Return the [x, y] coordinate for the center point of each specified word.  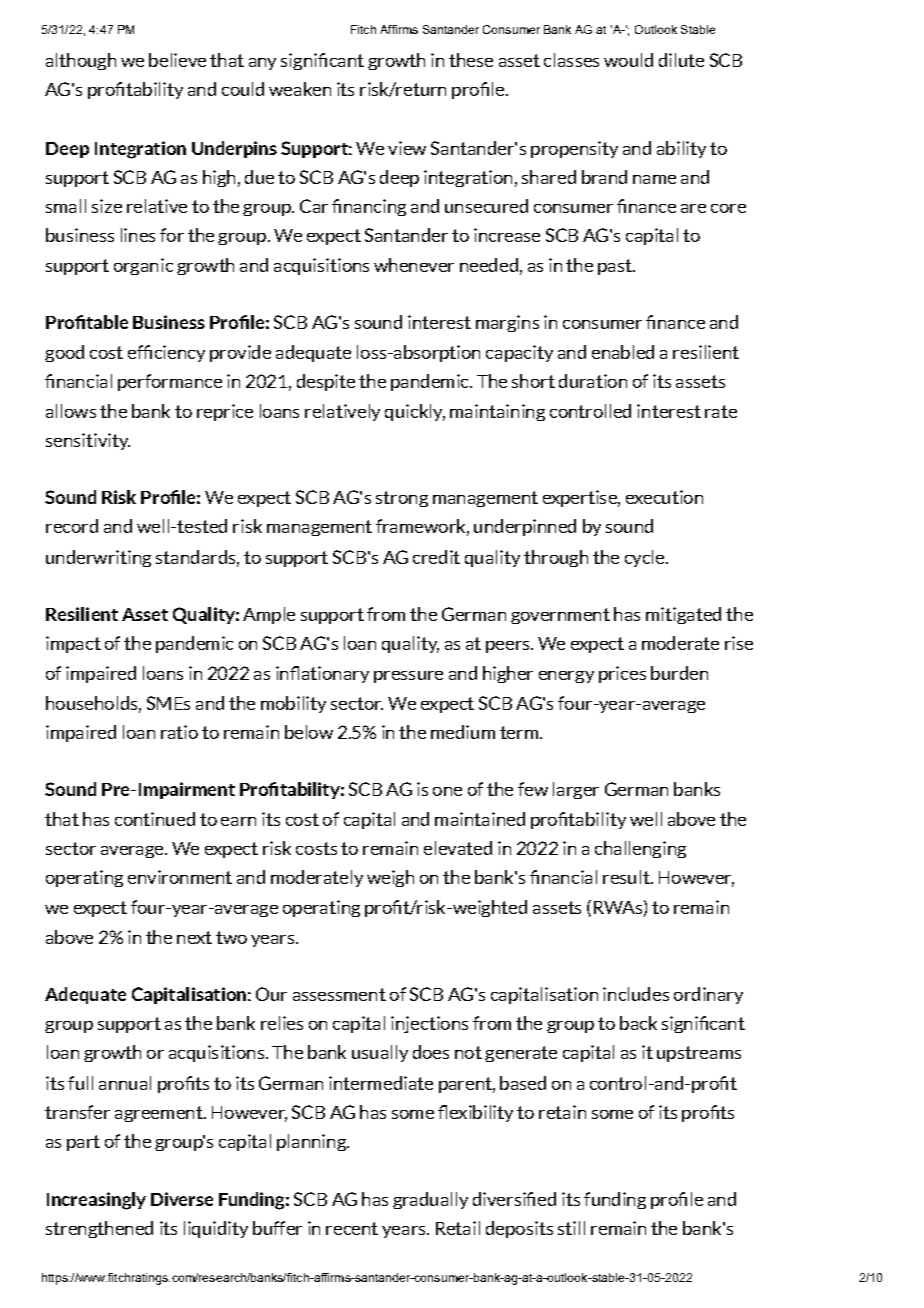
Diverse [182, 1199]
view [407, 148]
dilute [681, 60]
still [571, 1228]
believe [177, 60]
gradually [430, 1200]
